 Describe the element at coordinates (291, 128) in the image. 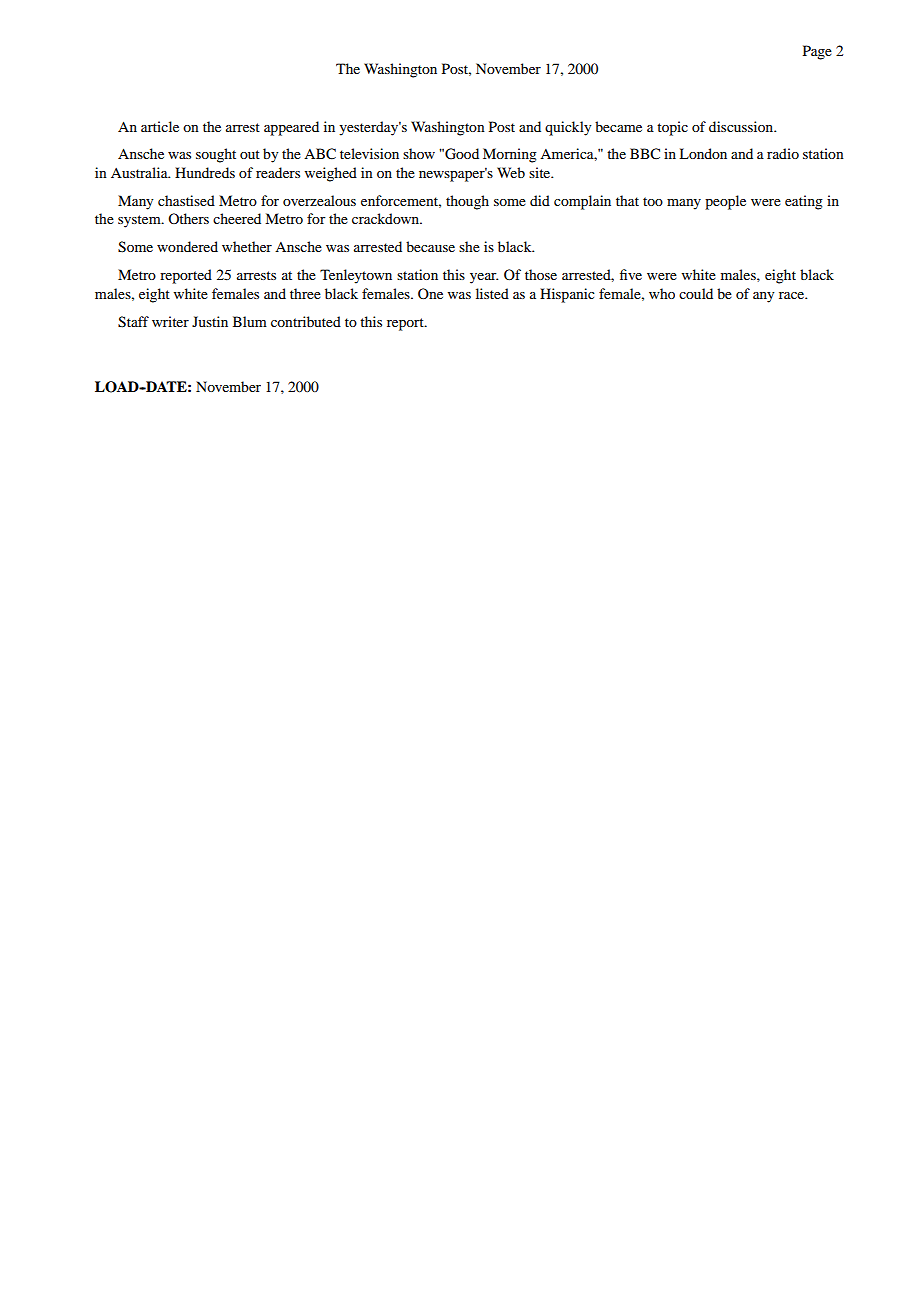

I see `appeared` at that location.
